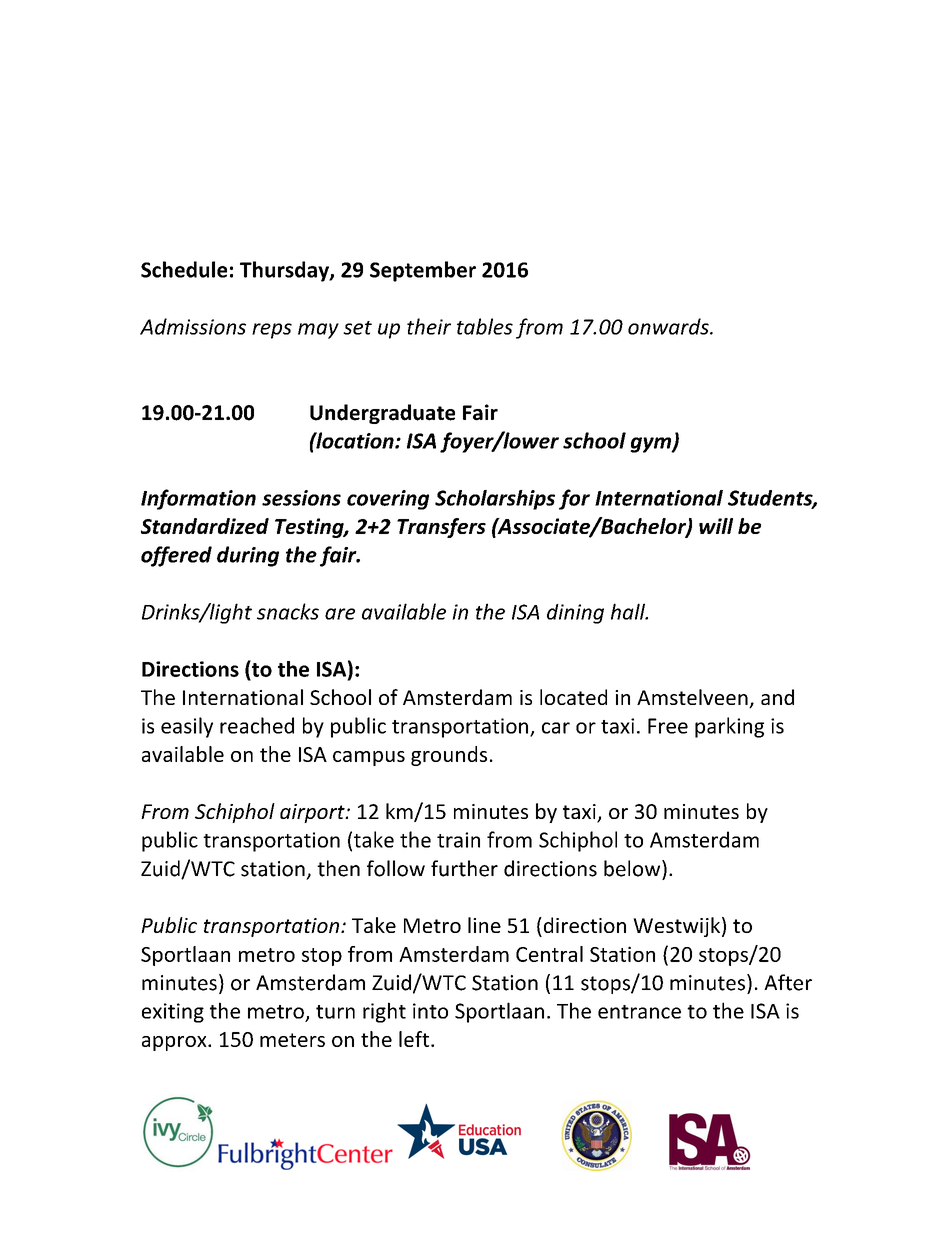 The width and height of the page is (952, 1233). Describe the element at coordinates (485, 326) in the page. I see `tables` at that location.
